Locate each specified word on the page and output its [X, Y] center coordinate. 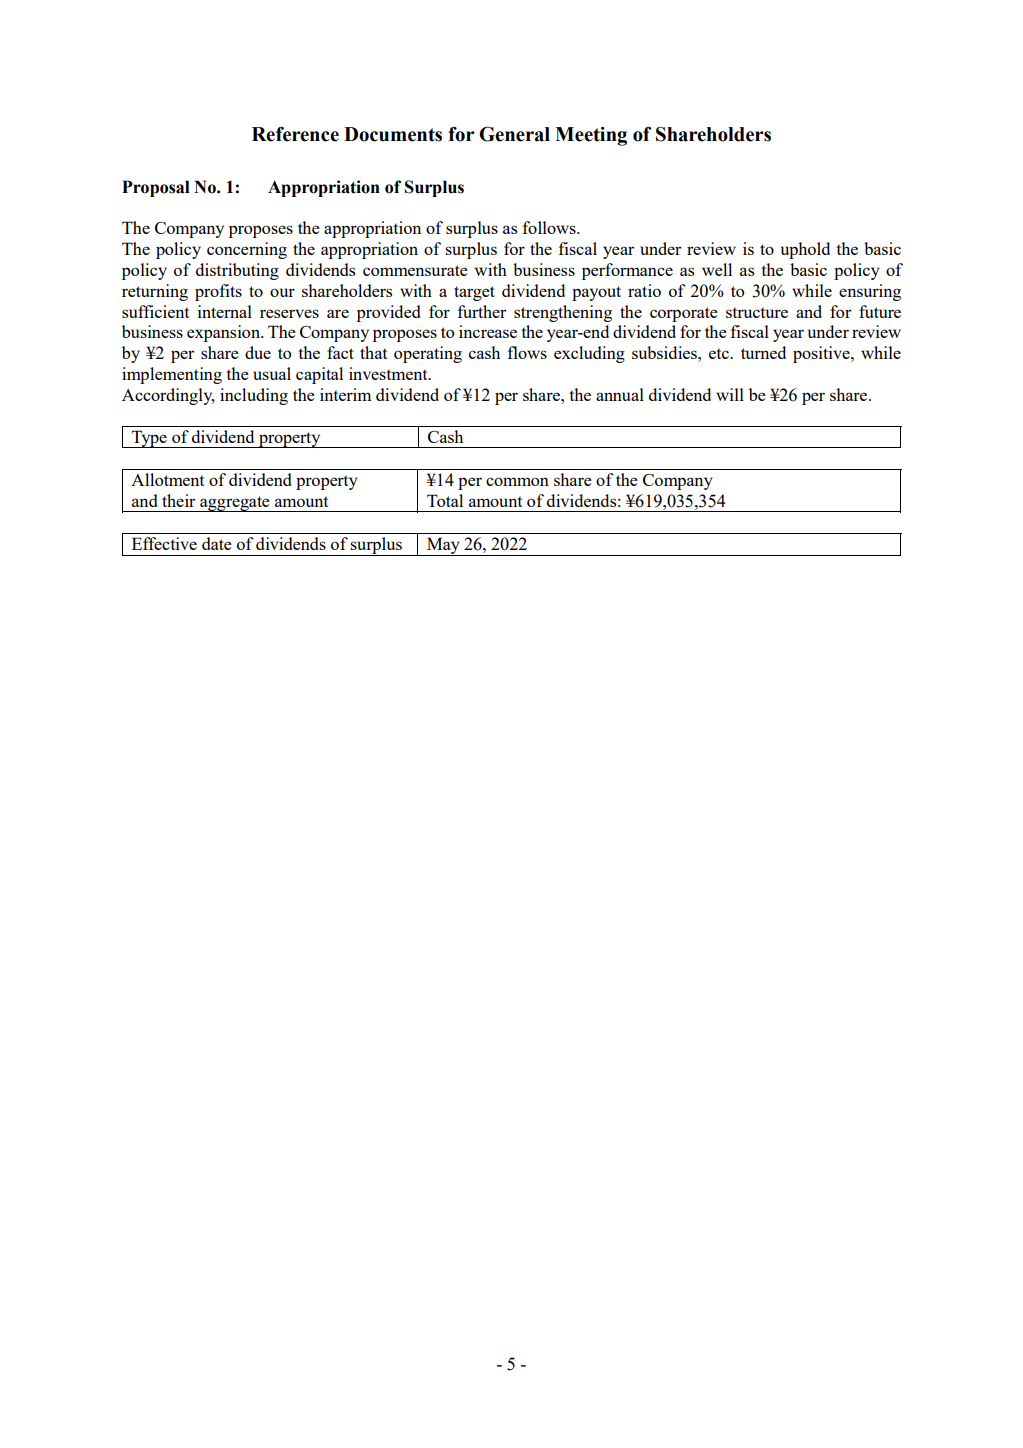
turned [763, 352]
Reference [295, 134]
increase [488, 331]
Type [149, 439]
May [443, 546]
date [217, 543]
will [730, 394]
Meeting [591, 136]
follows [550, 227]
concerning [247, 250]
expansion [224, 333]
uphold [805, 250]
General [514, 134]
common [517, 481]
